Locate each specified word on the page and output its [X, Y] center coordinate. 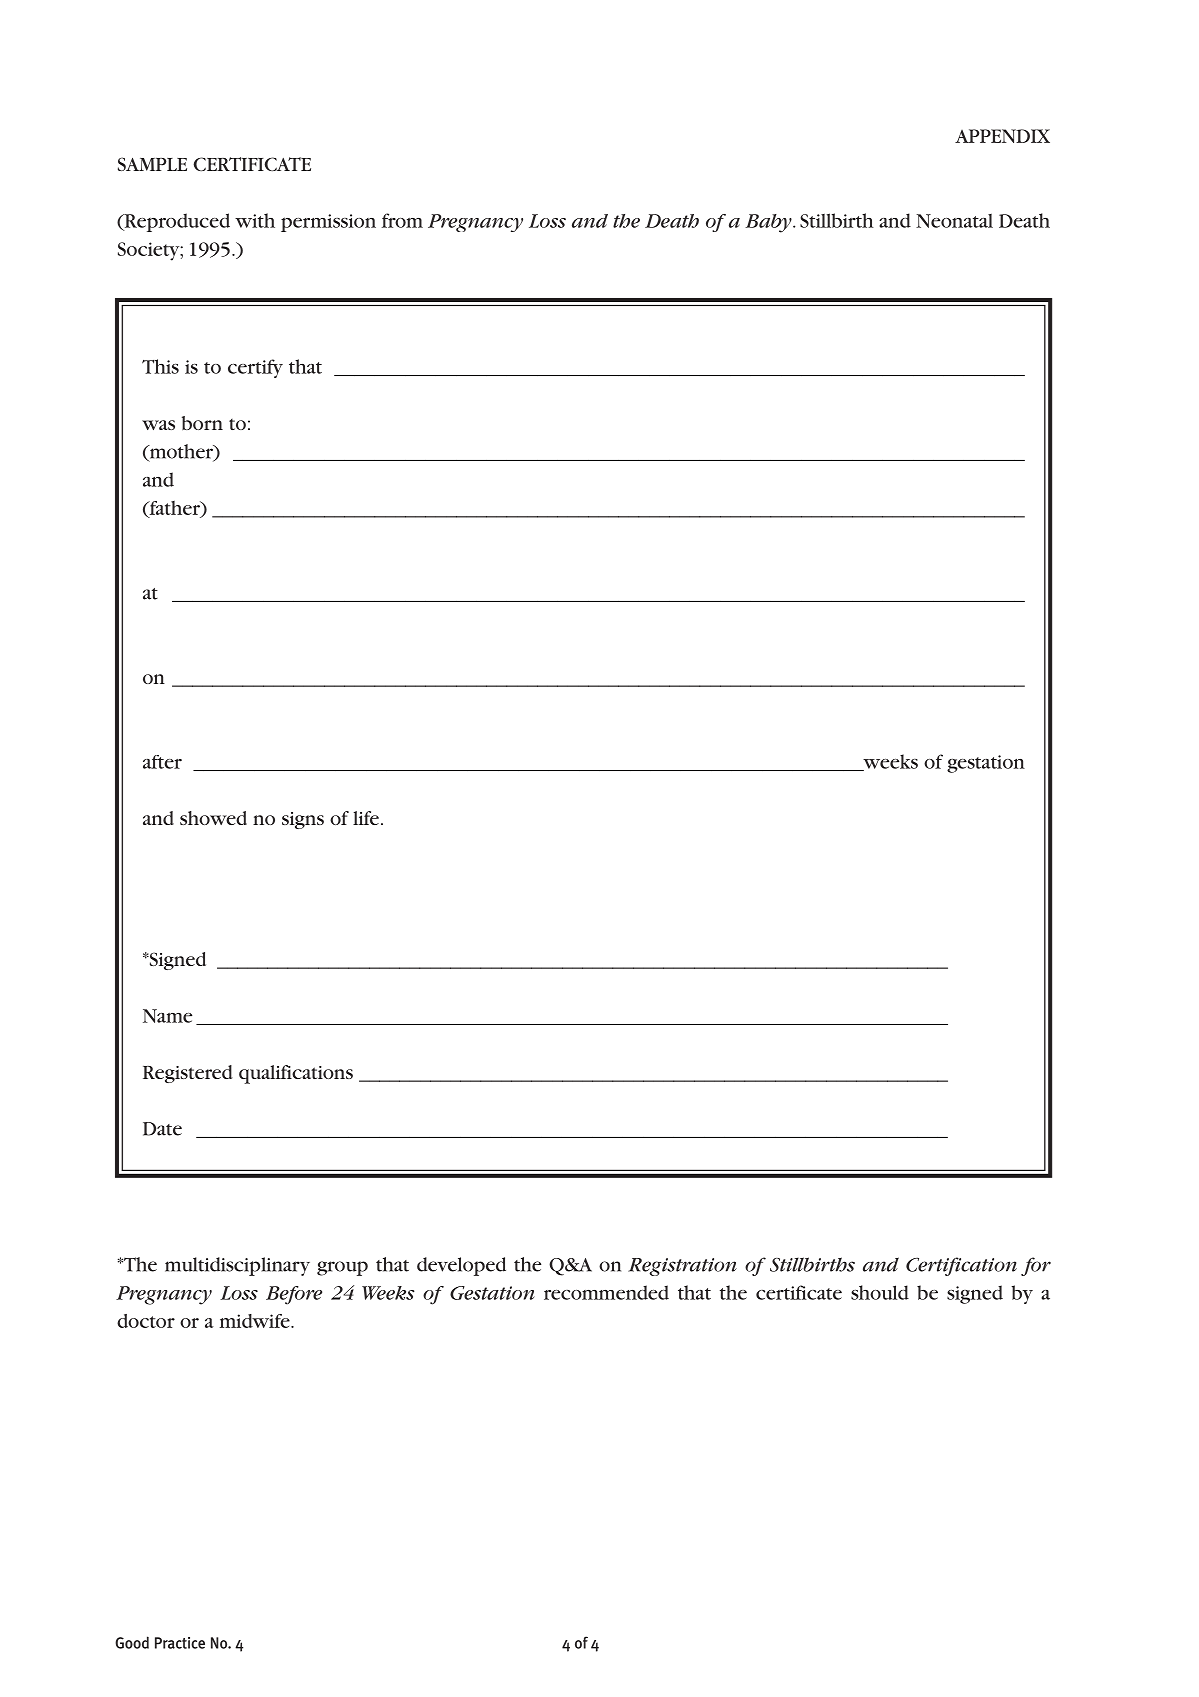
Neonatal [954, 221]
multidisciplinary [237, 1266]
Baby [769, 223]
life [366, 818]
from [402, 220]
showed [213, 818]
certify [255, 368]
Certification [961, 1266]
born [202, 423]
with [255, 220]
